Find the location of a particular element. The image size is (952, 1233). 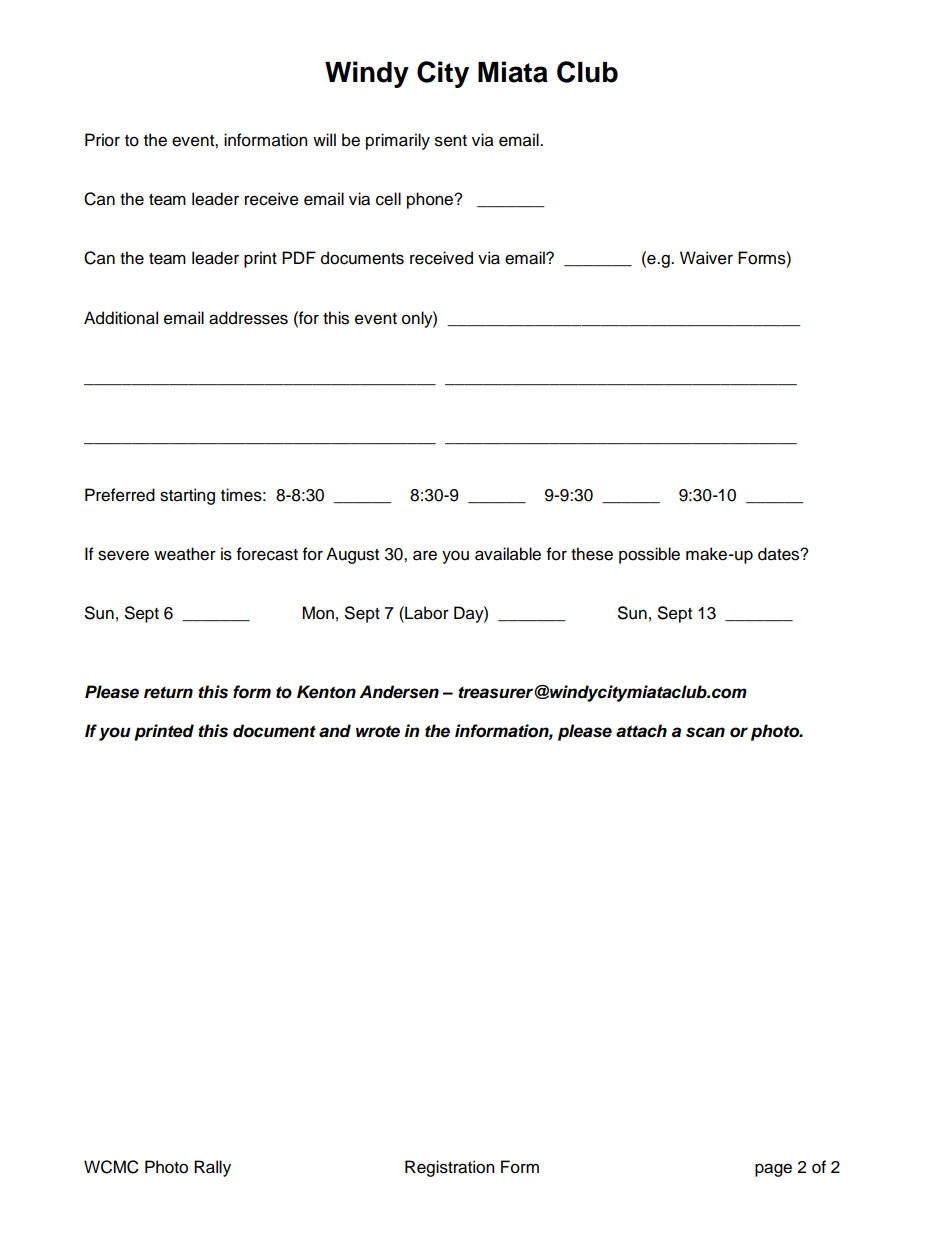

Prior is located at coordinates (102, 140).
